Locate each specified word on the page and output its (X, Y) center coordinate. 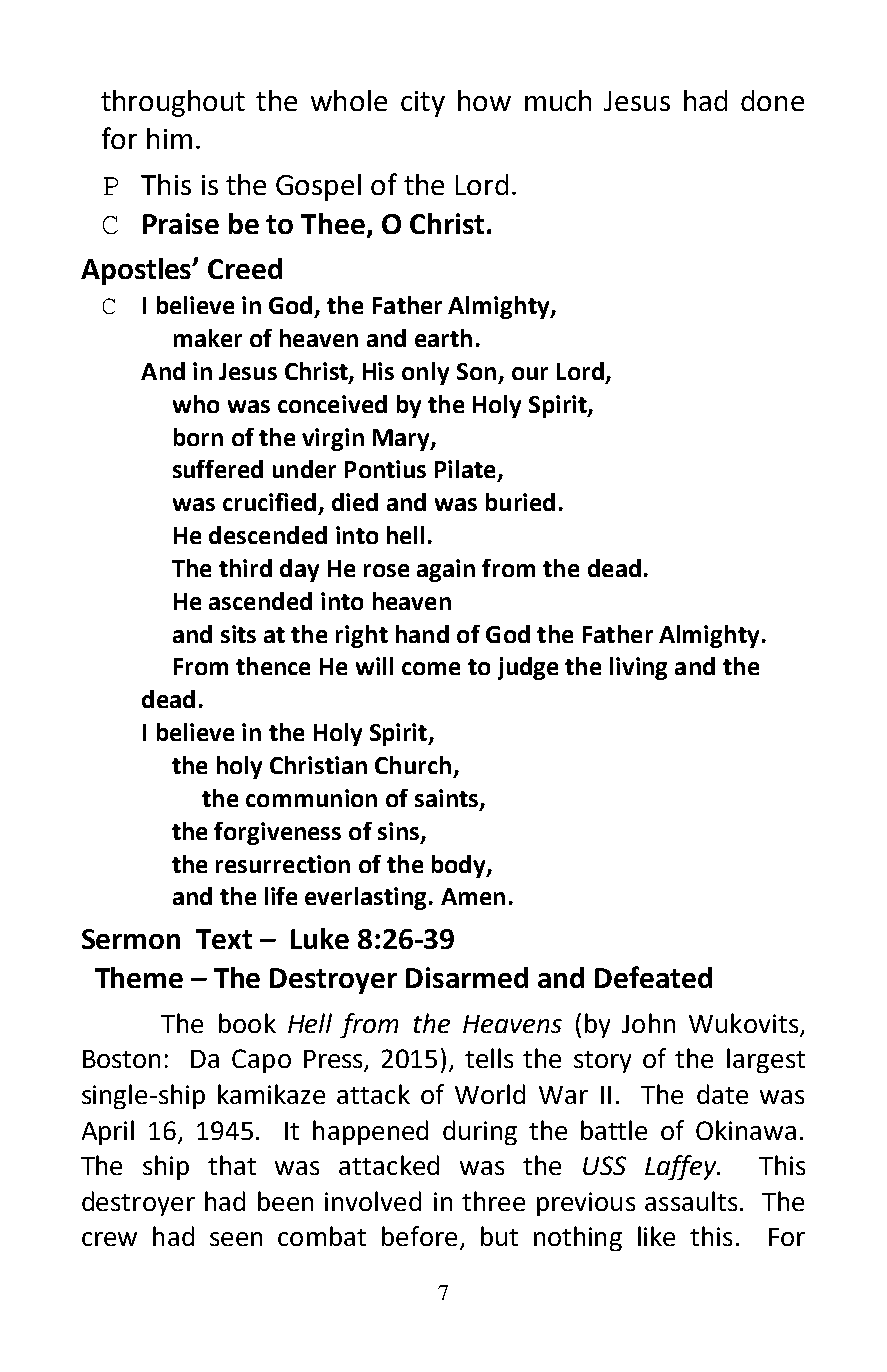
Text (224, 939)
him (169, 138)
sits (238, 634)
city (423, 104)
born (198, 437)
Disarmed (467, 977)
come (431, 668)
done (772, 100)
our (530, 373)
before (419, 1236)
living (638, 668)
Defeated (653, 977)
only (425, 373)
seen (236, 1239)
